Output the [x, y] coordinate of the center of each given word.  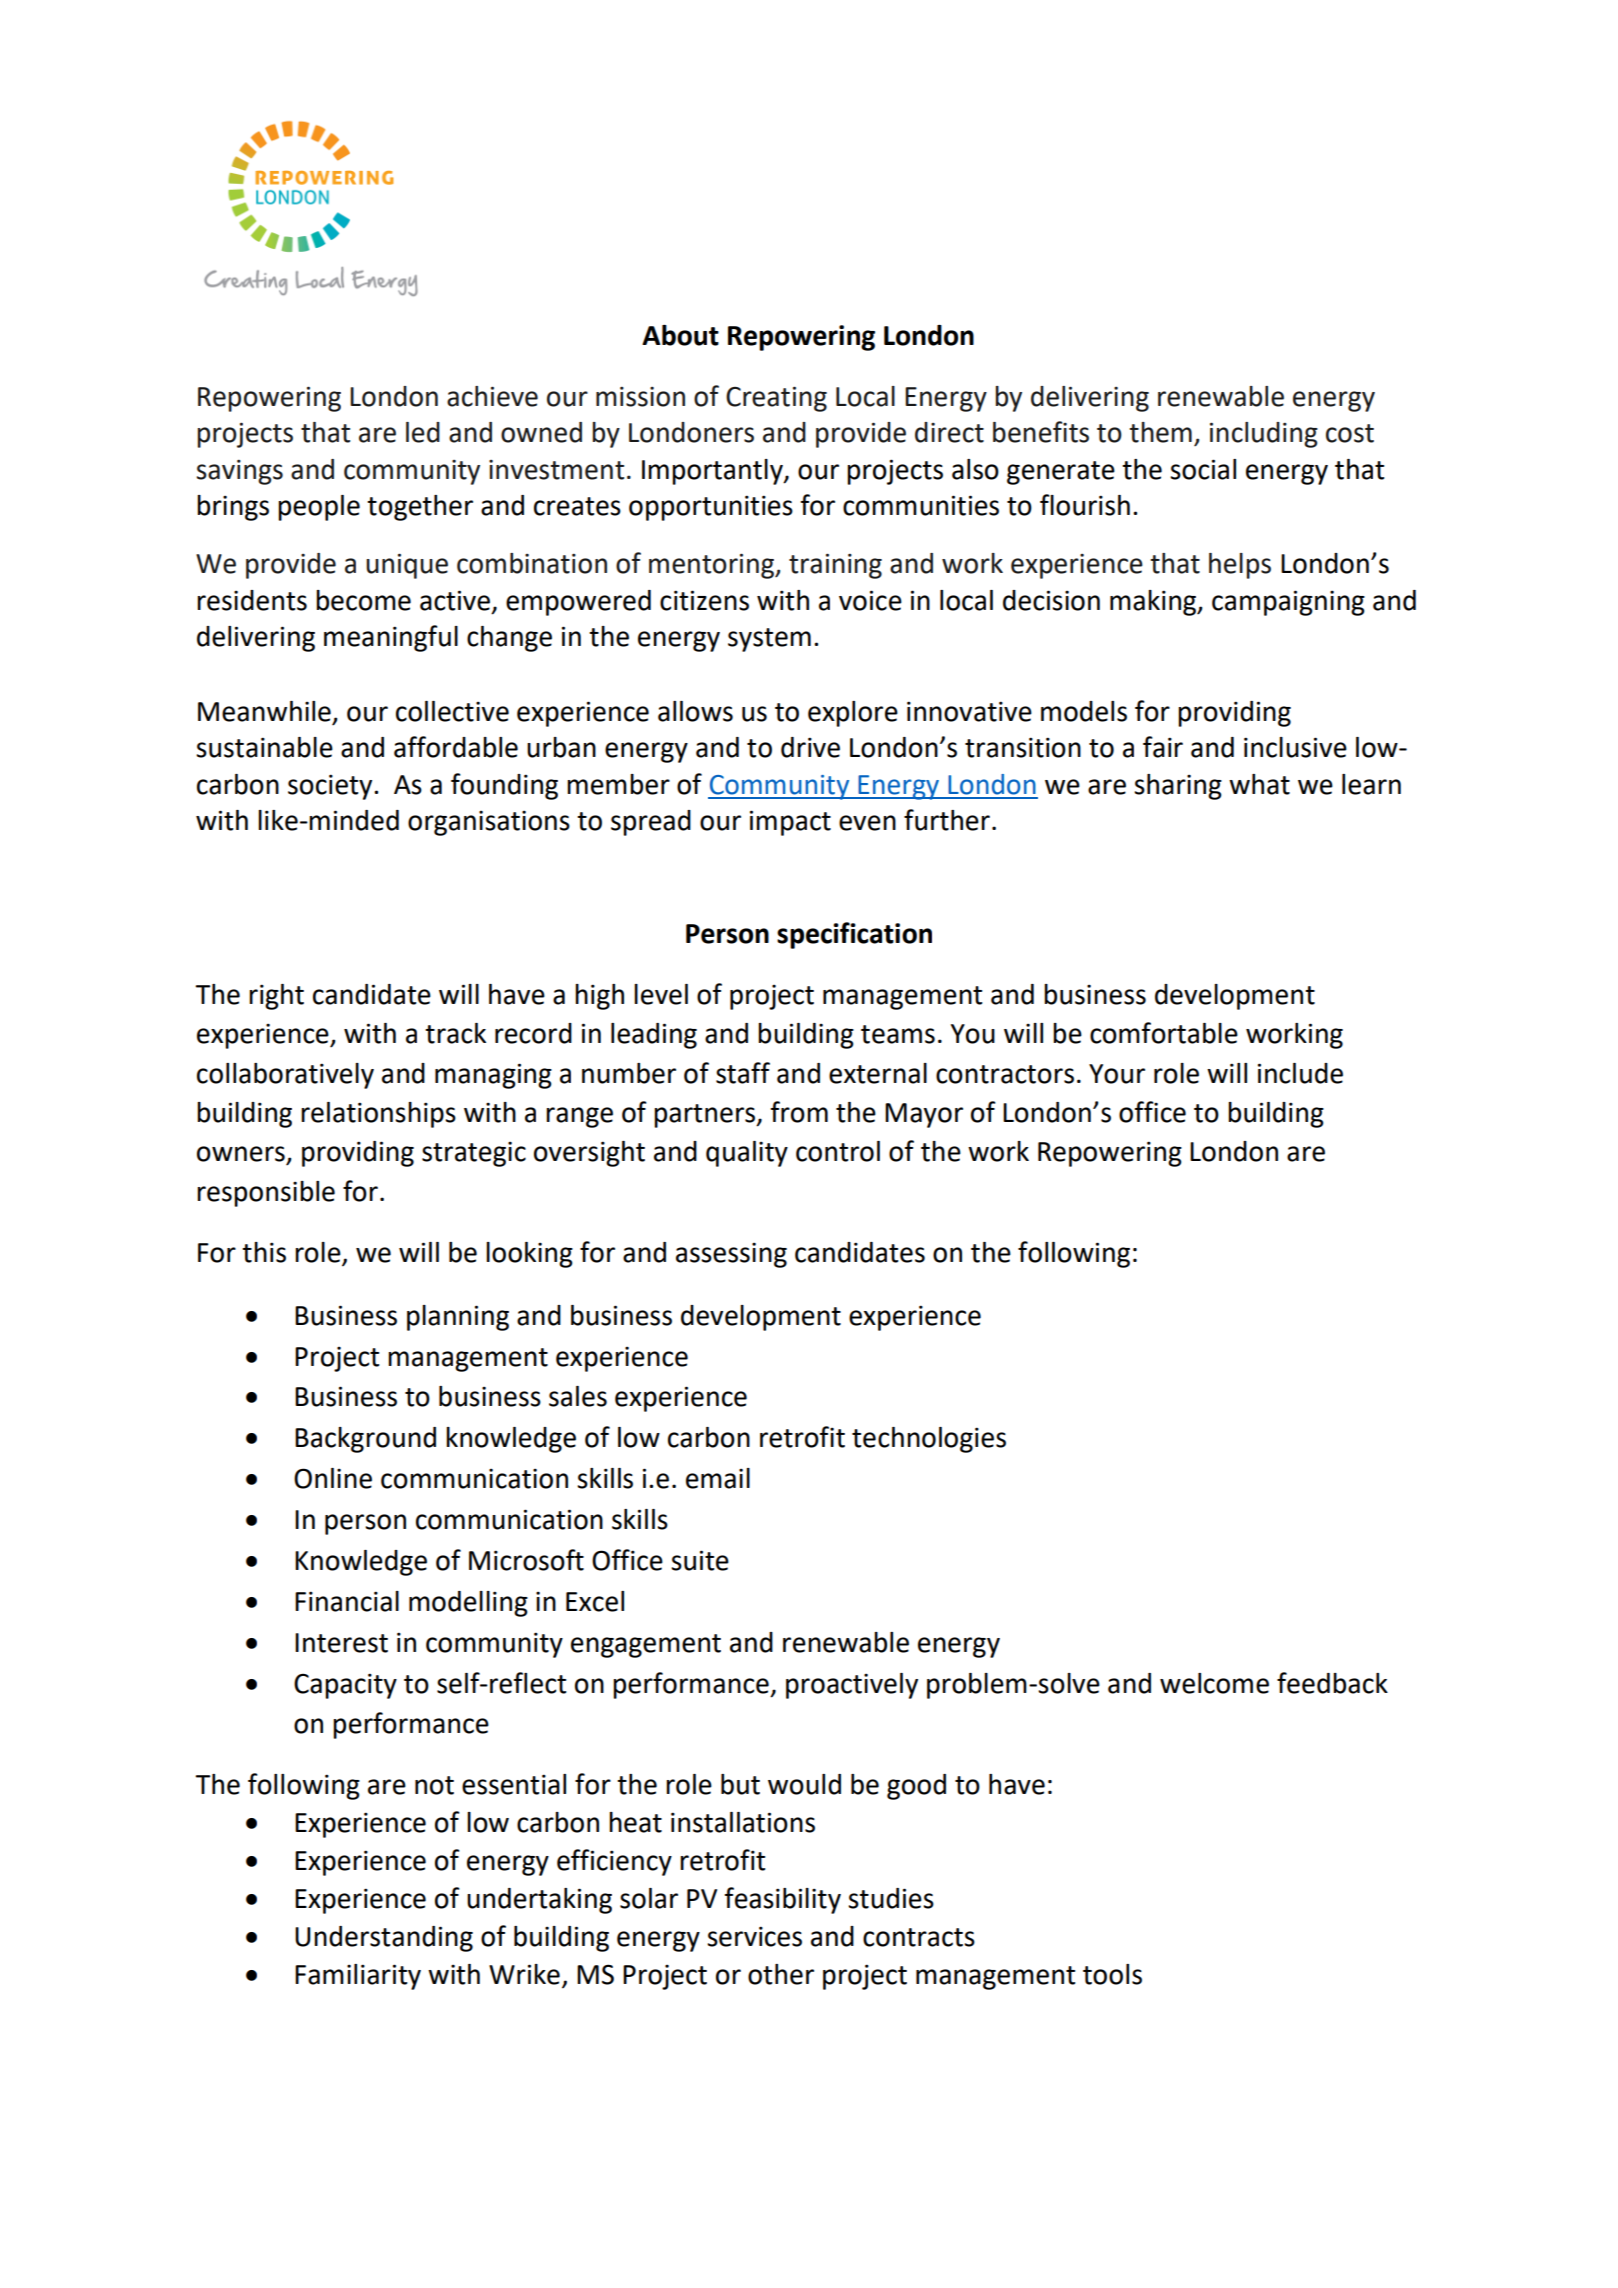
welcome [1214, 1683]
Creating [776, 399]
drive [810, 747]
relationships [378, 1115]
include [1300, 1073]
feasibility [783, 1900]
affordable [456, 747]
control [838, 1151]
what [1259, 784]
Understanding [384, 1939]
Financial [347, 1601]
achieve [492, 396]
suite [700, 1560]
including [1264, 435]
